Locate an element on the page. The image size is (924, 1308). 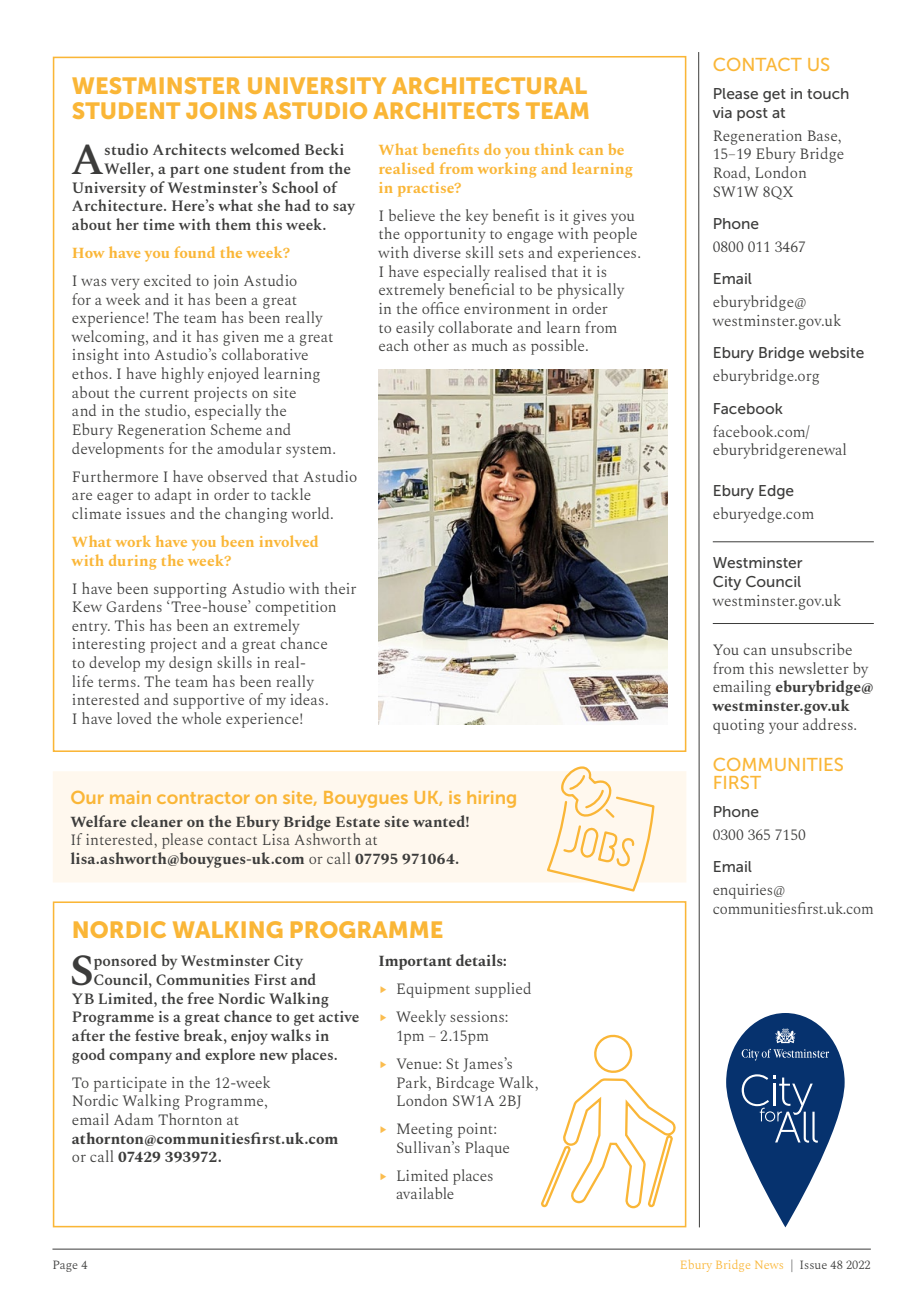
Plaque is located at coordinates (487, 1149).
